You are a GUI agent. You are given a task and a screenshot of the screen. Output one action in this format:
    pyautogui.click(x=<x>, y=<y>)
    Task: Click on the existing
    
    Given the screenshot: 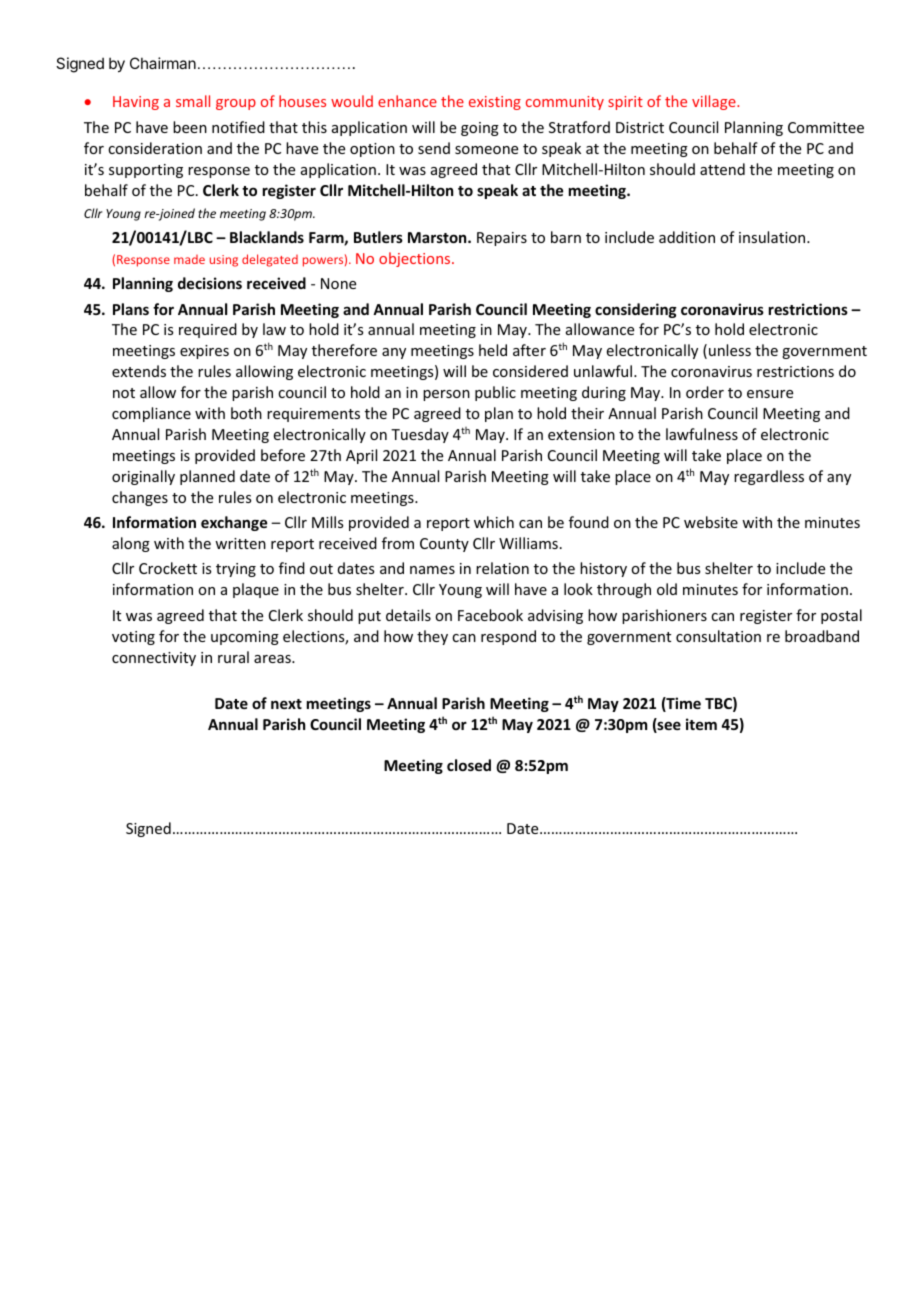 What is the action you would take?
    pyautogui.click(x=495, y=103)
